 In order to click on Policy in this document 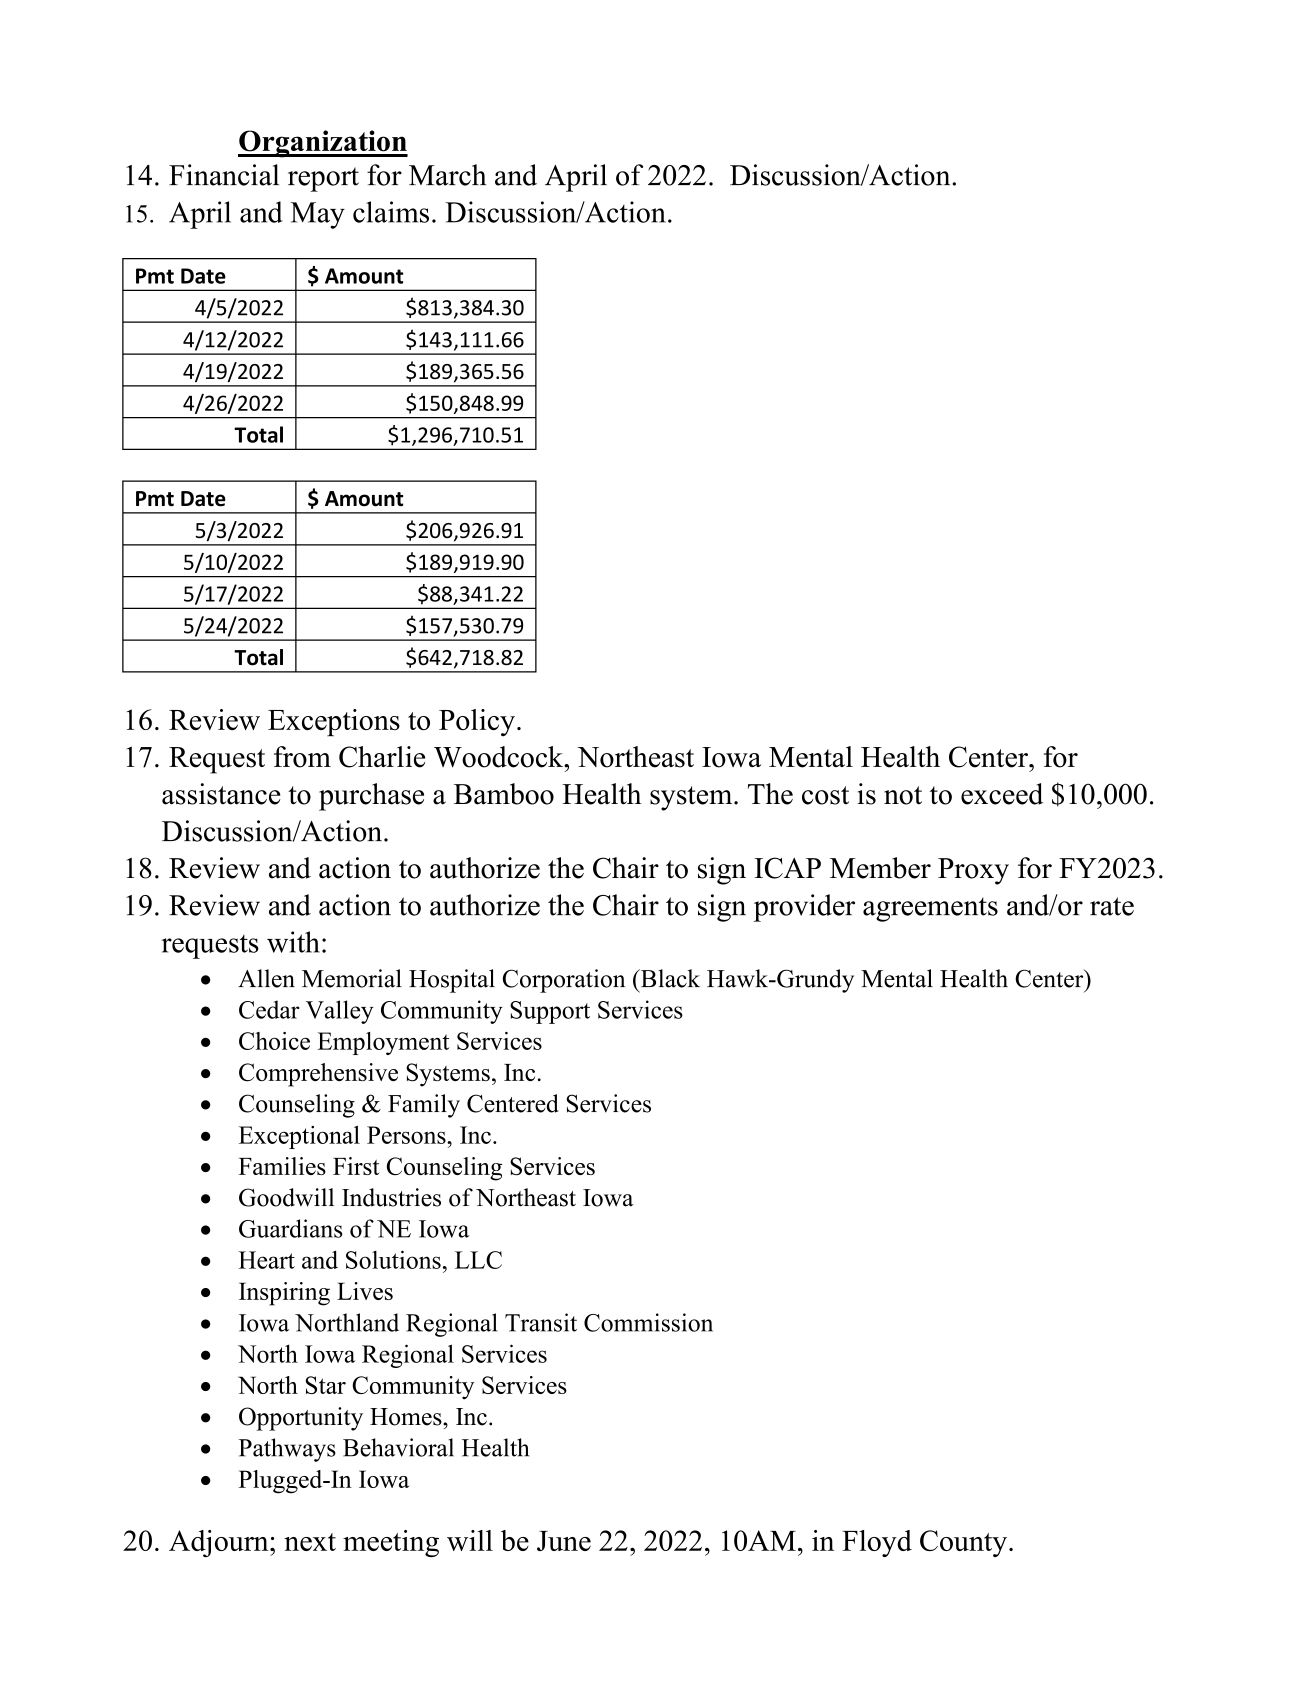, I will do `click(477, 722)`.
